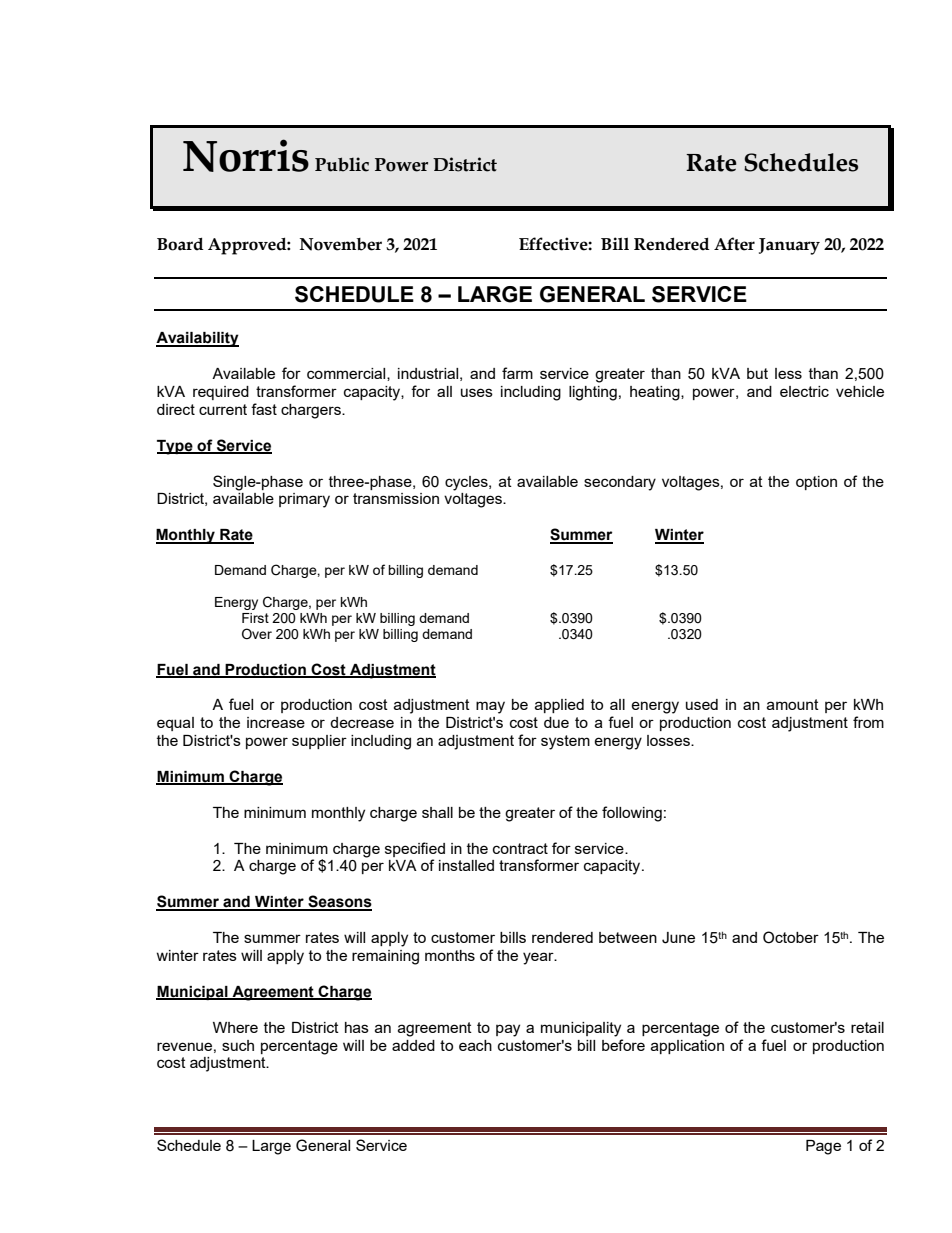  I want to click on secondary, so click(620, 483).
